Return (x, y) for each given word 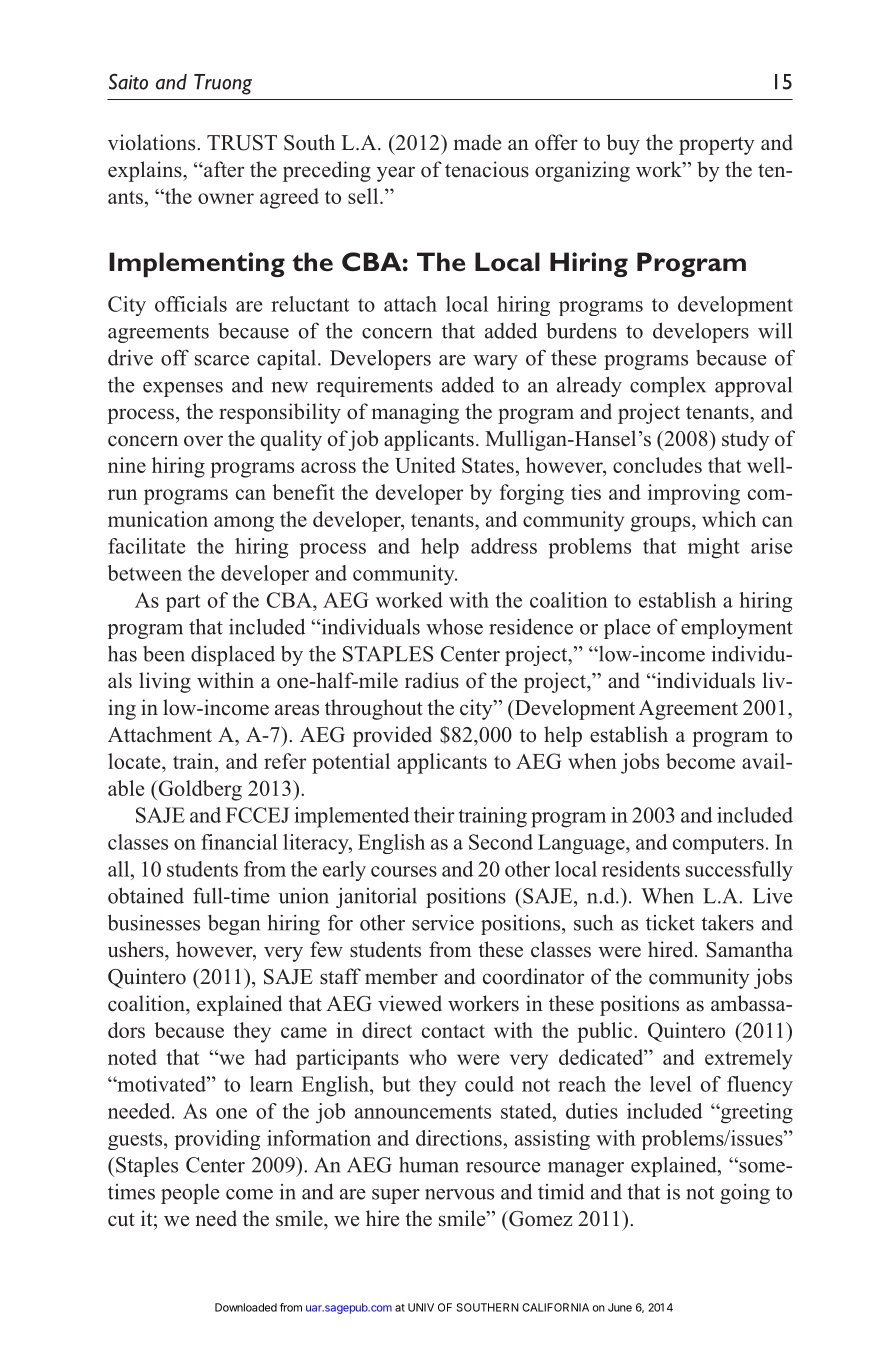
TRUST (242, 143)
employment (737, 629)
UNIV (421, 1307)
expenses (183, 389)
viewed (410, 1003)
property (717, 146)
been (164, 654)
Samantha (749, 949)
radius (432, 680)
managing (415, 413)
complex (668, 387)
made (477, 142)
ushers (137, 949)
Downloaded (246, 1307)
